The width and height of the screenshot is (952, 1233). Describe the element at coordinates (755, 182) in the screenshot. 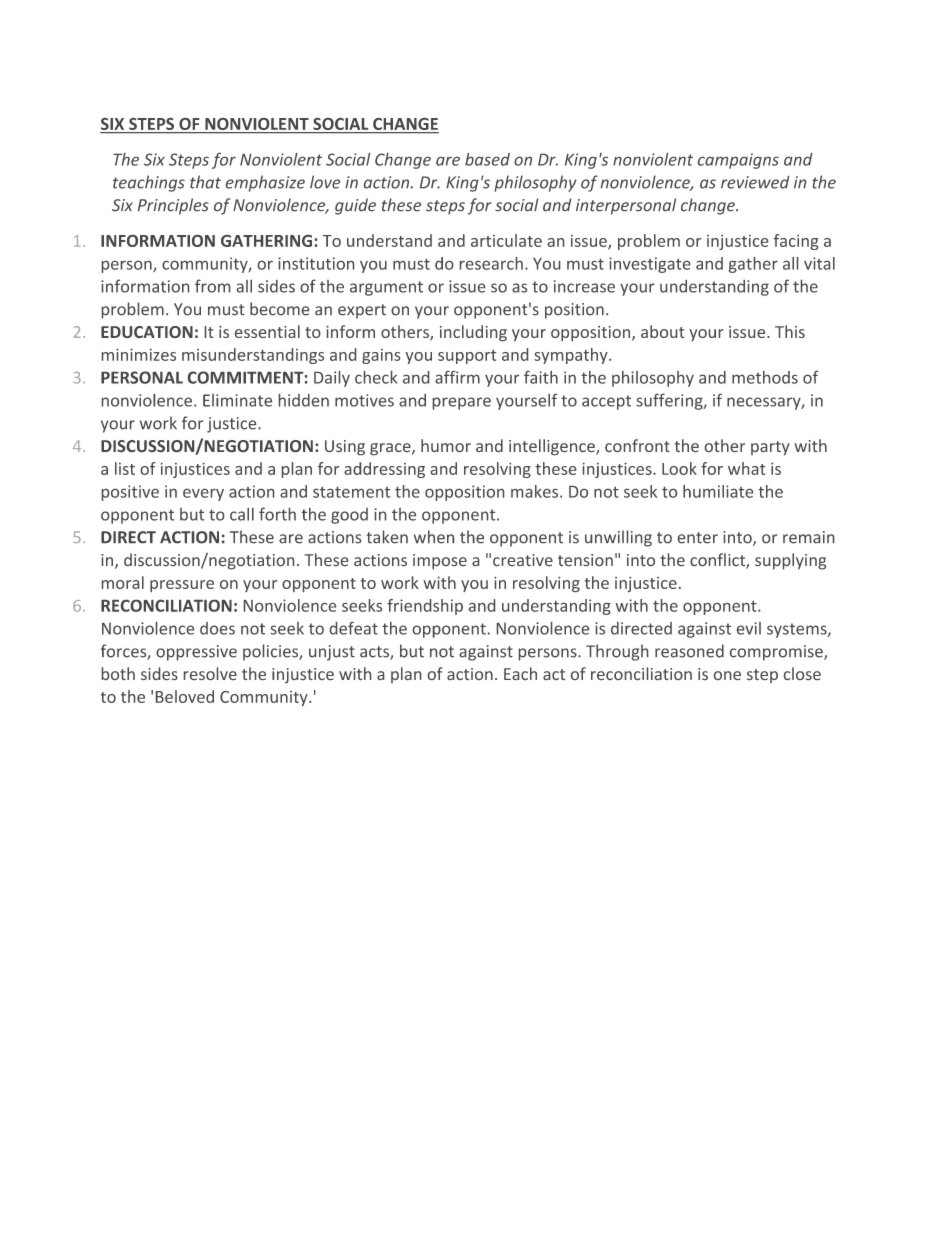

I see `reviewed` at that location.
